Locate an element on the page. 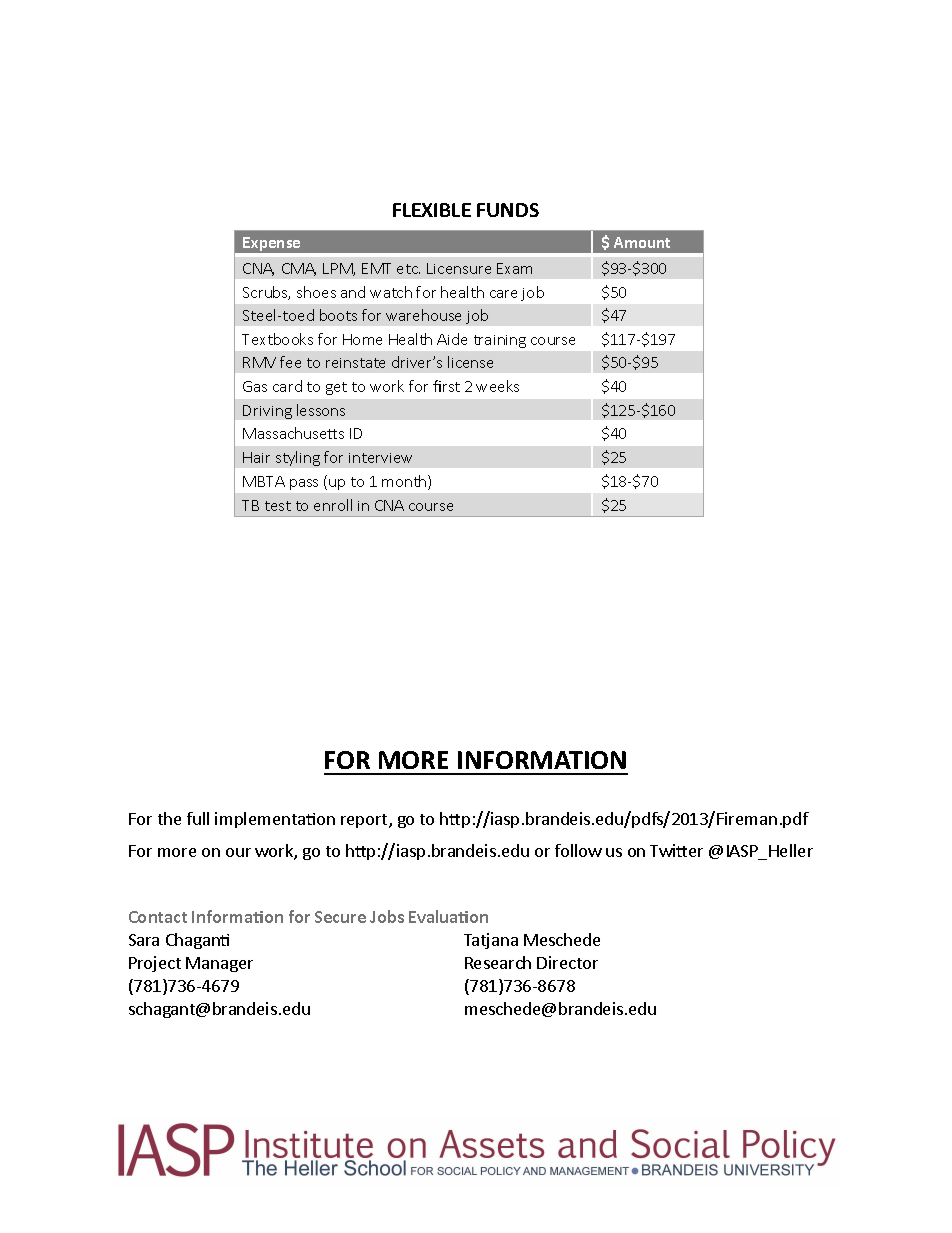  Manager is located at coordinates (219, 964).
